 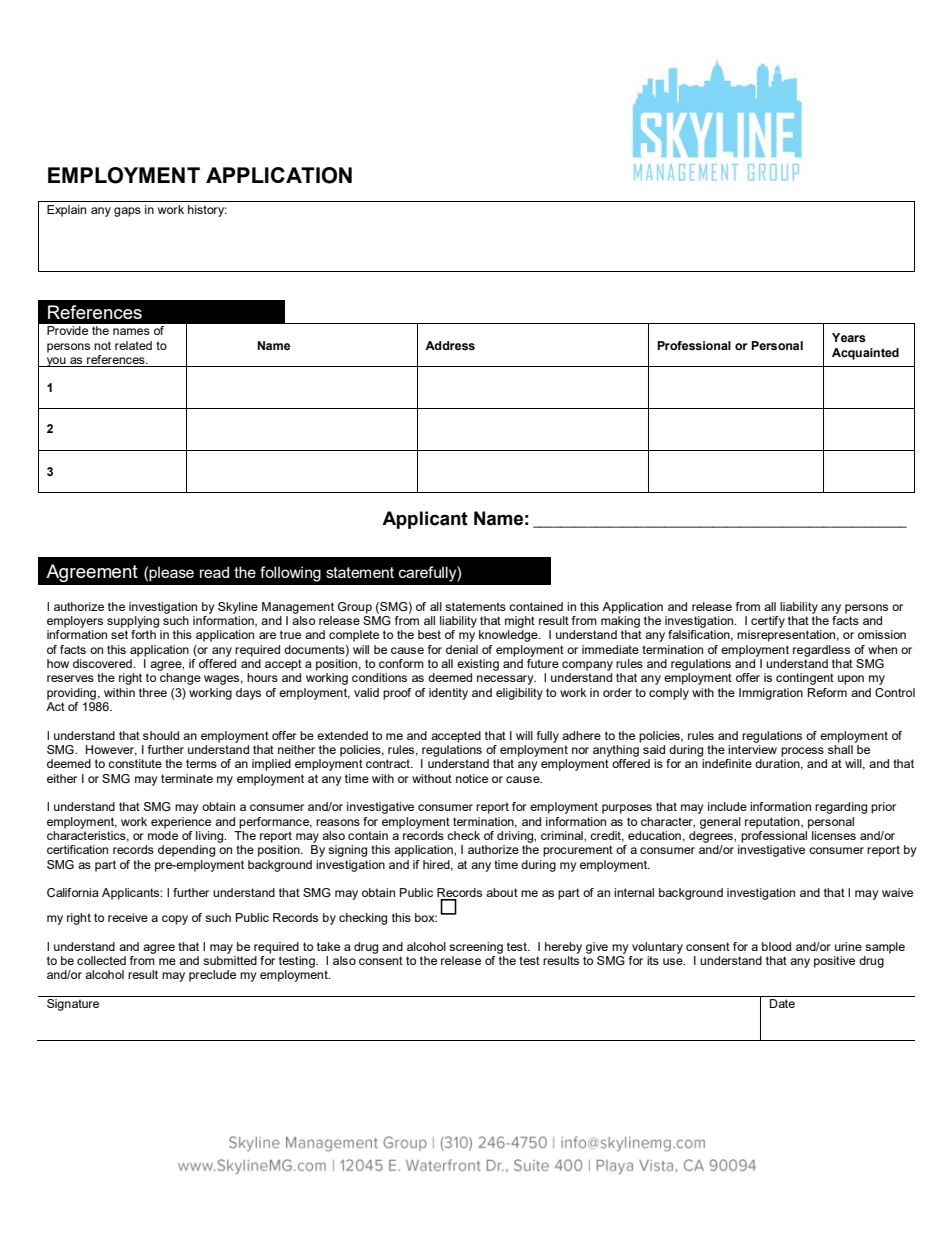 I want to click on might, so click(x=520, y=622).
